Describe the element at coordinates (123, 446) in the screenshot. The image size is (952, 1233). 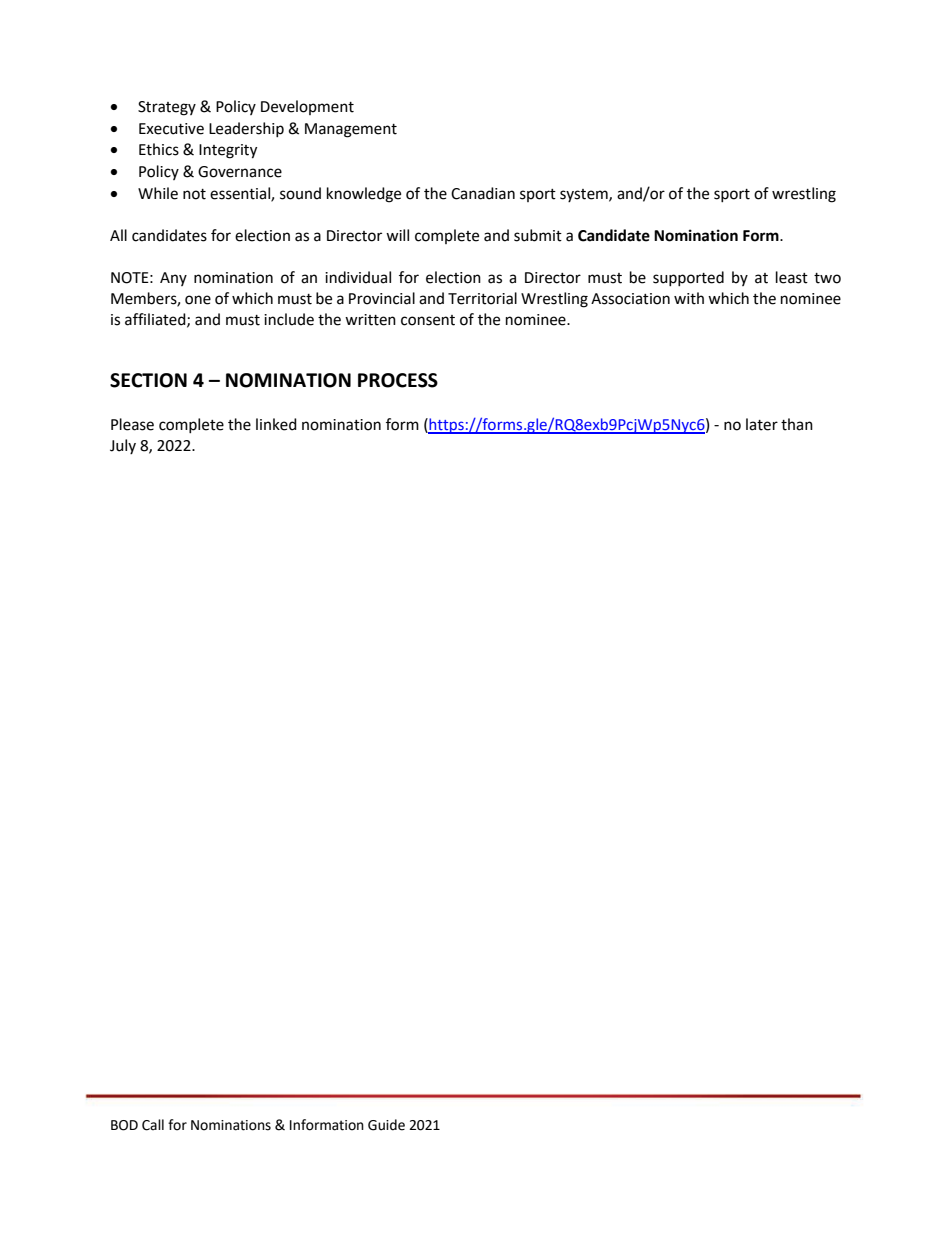
I see `July` at that location.
